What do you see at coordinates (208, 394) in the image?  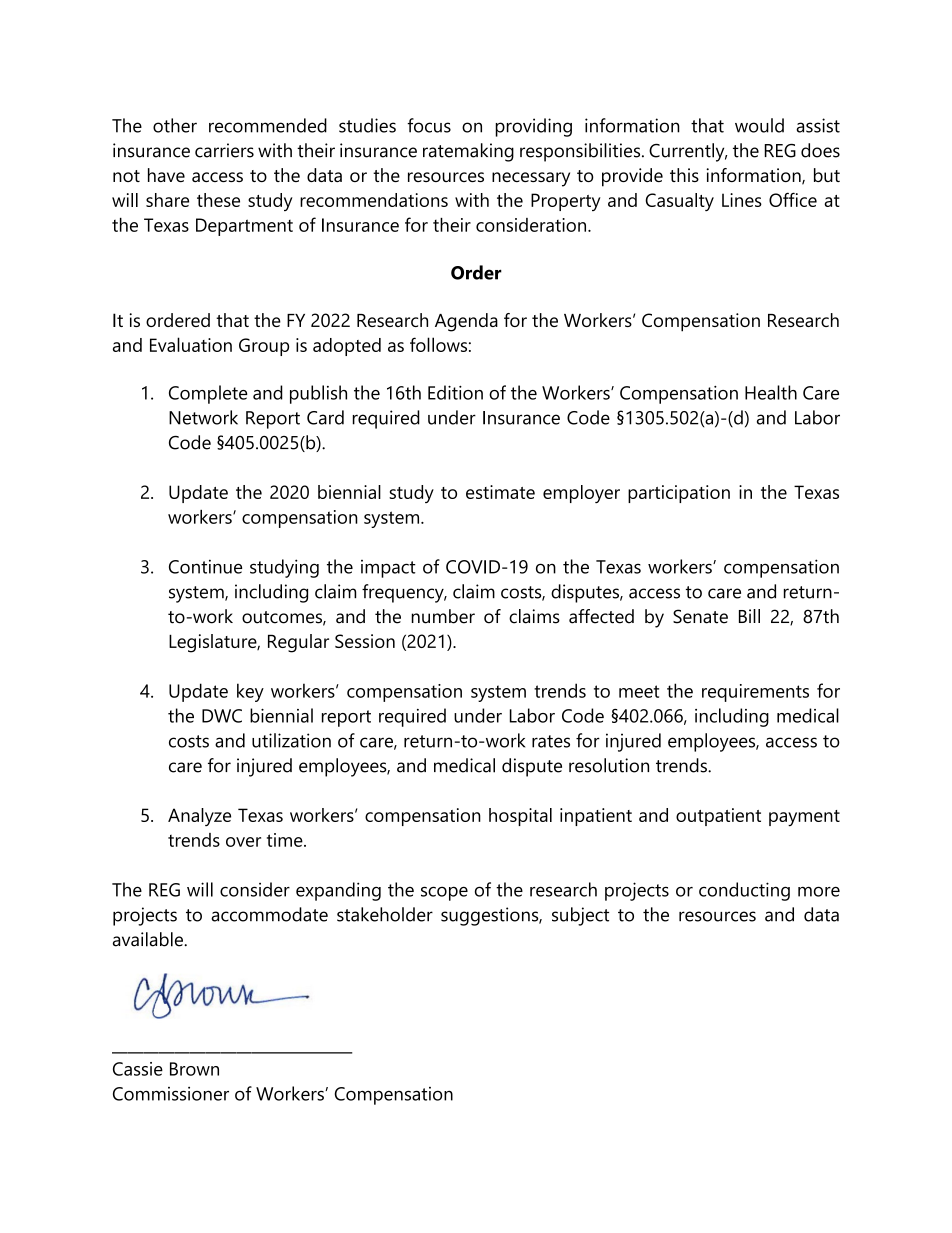 I see `Complete` at bounding box center [208, 394].
